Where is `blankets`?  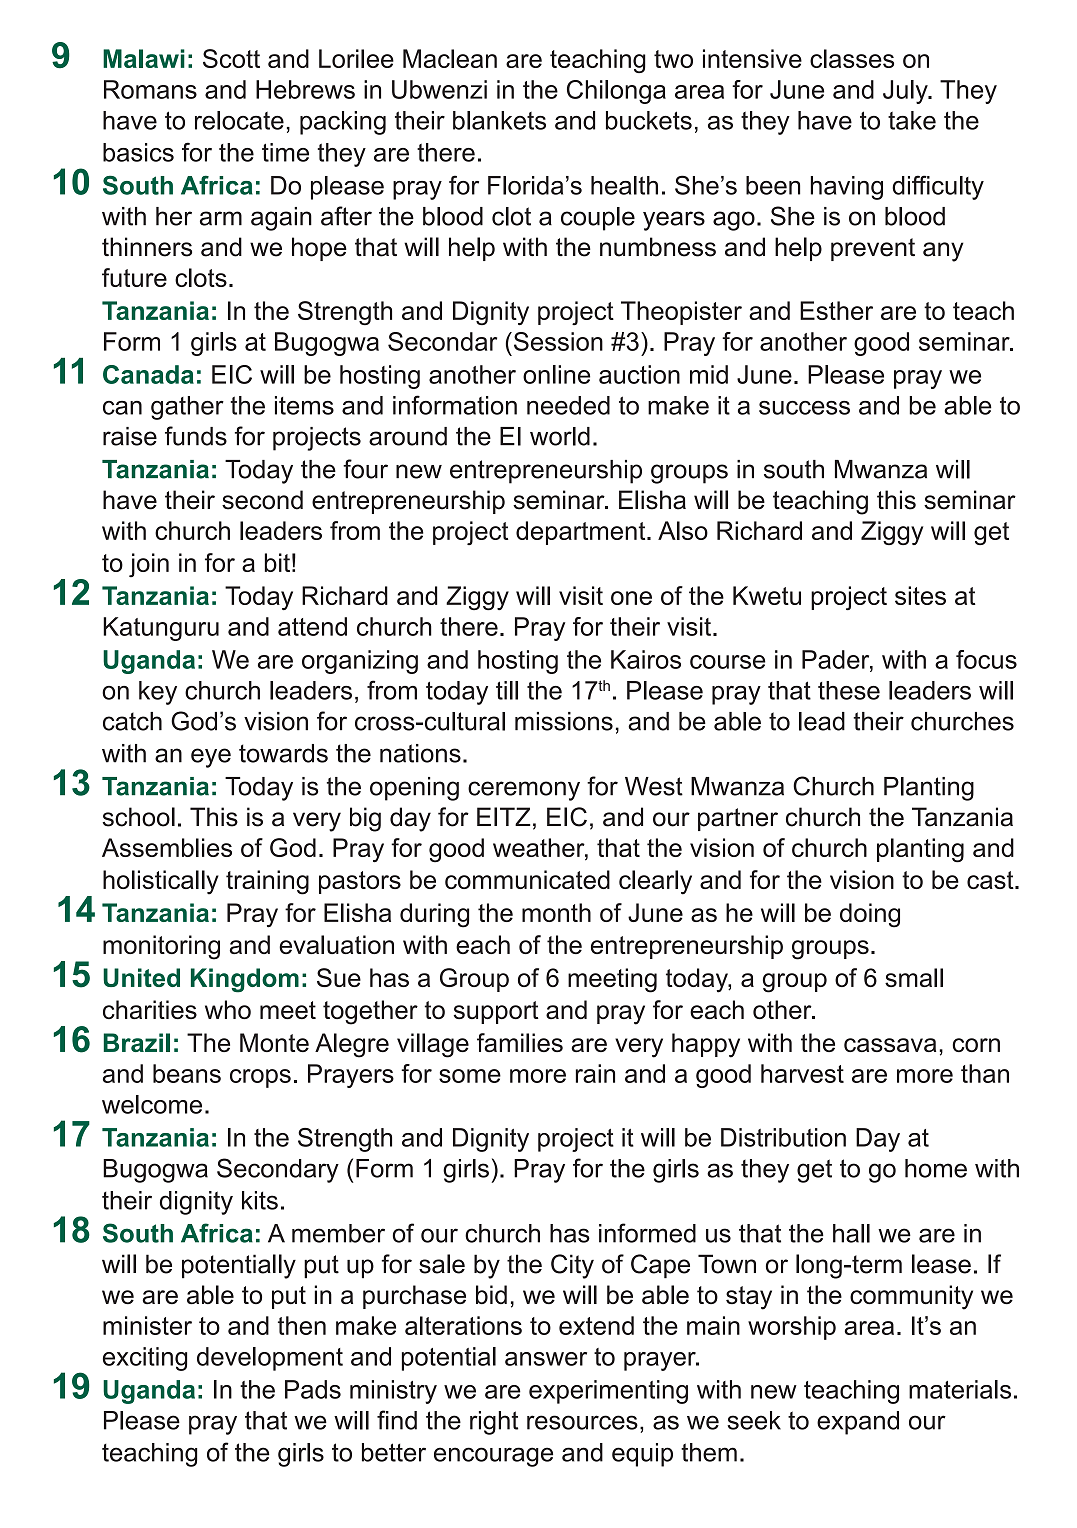 blankets is located at coordinates (499, 120).
